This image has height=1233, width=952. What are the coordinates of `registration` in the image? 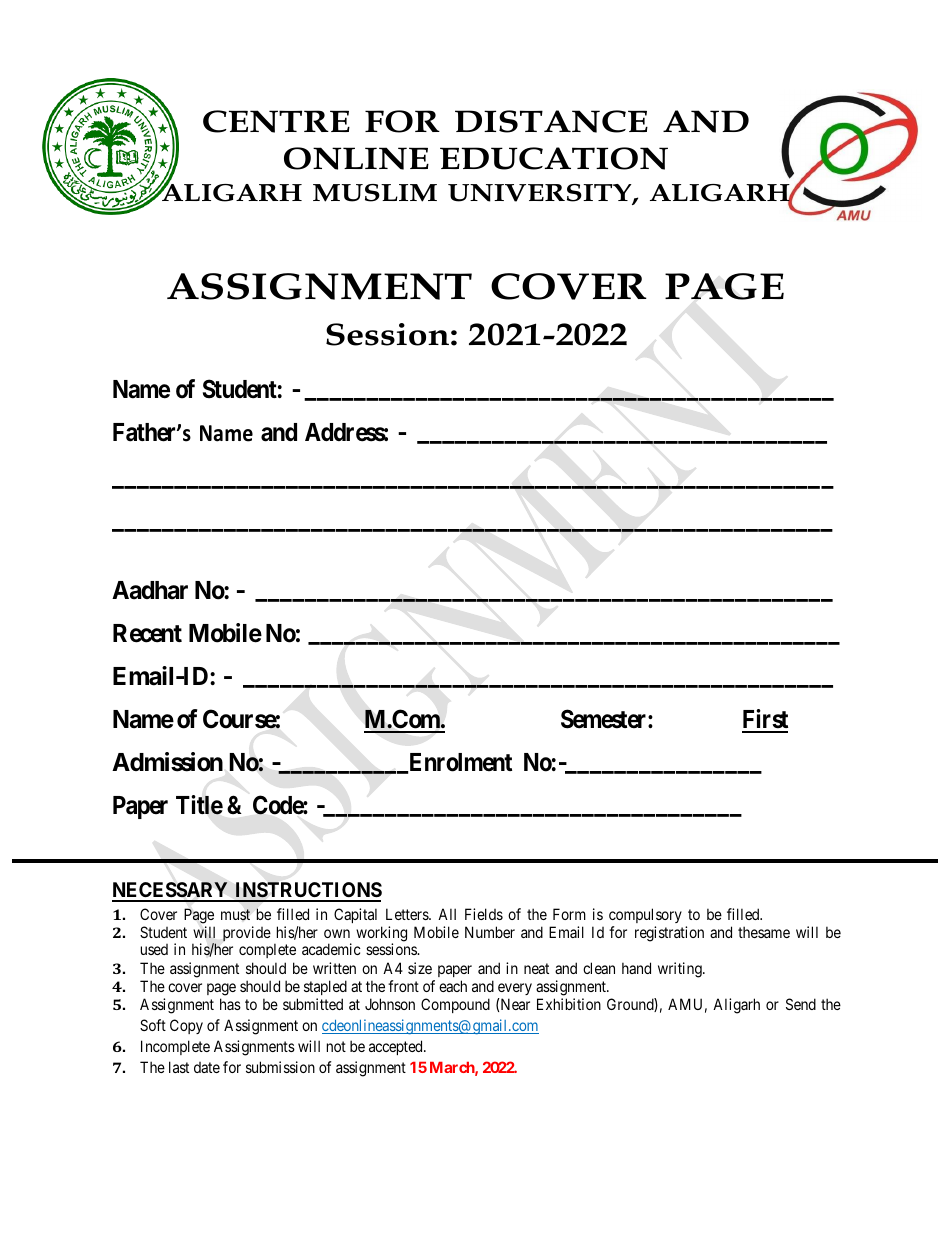 It's located at (669, 934).
